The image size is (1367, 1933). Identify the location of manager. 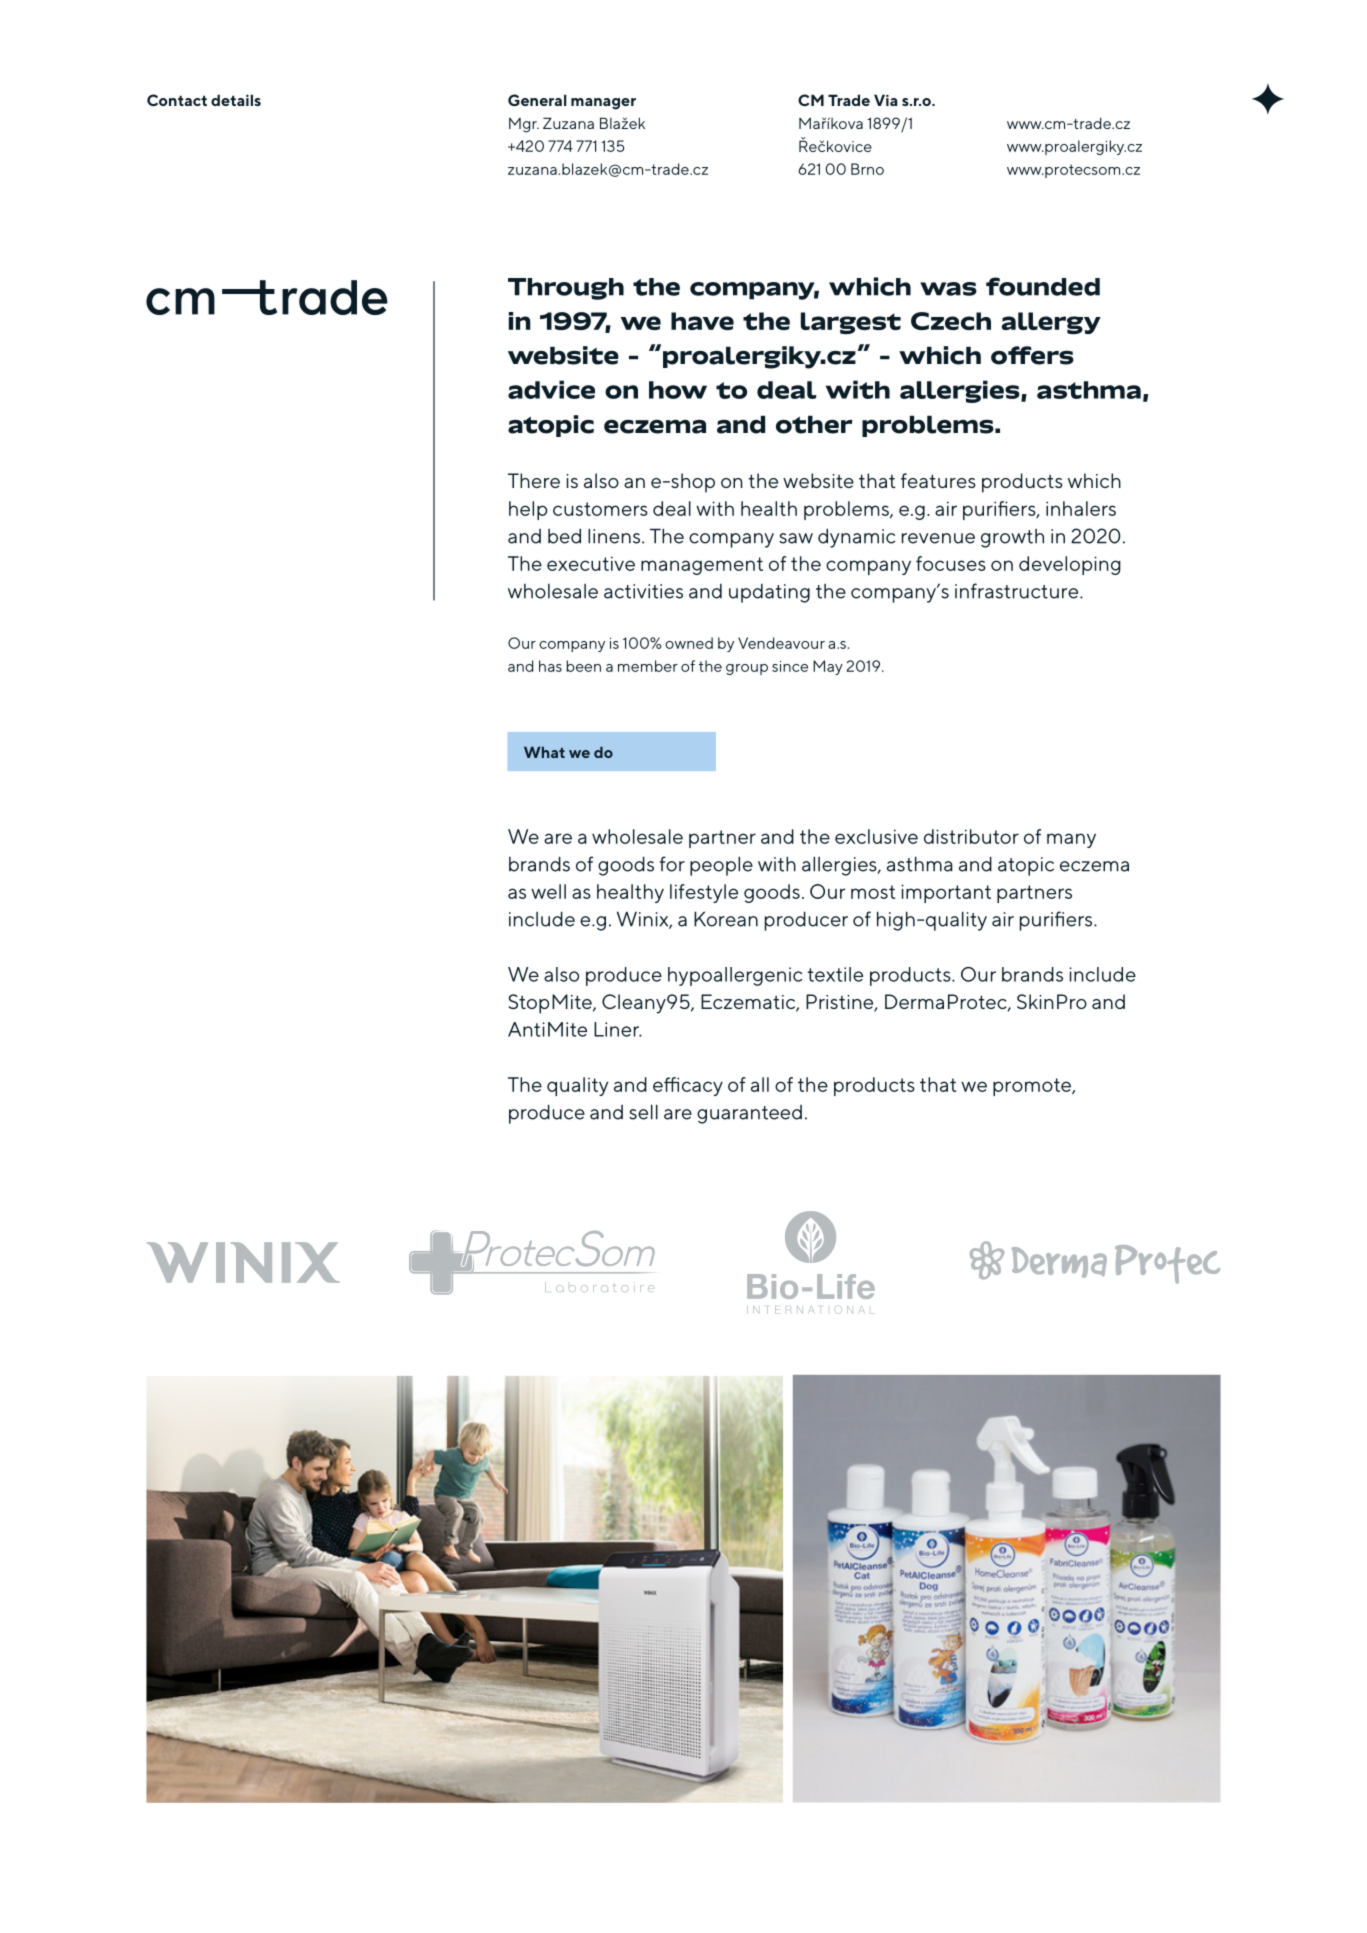
(603, 104).
